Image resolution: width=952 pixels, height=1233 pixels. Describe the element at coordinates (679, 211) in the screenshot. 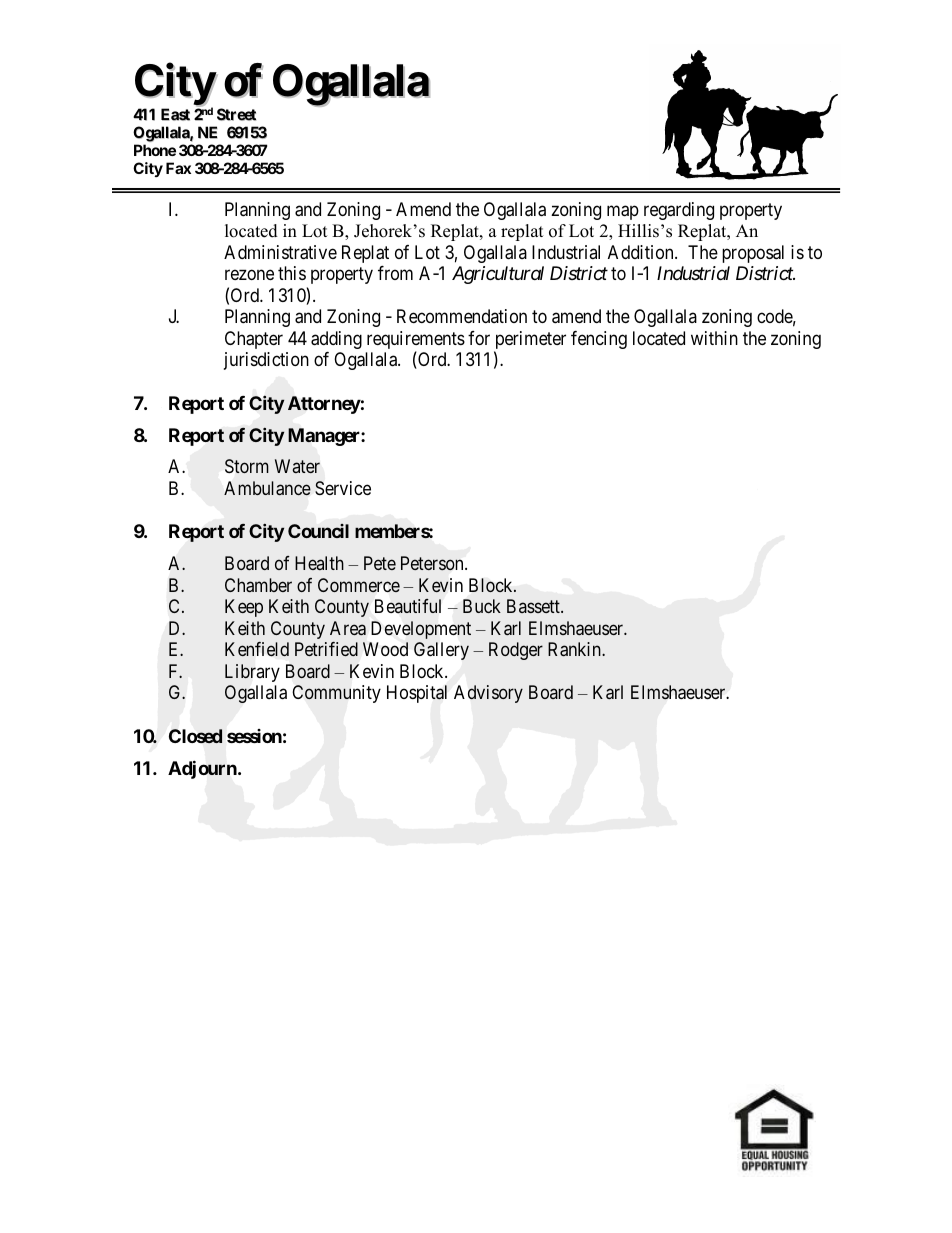

I see `regarding` at that location.
